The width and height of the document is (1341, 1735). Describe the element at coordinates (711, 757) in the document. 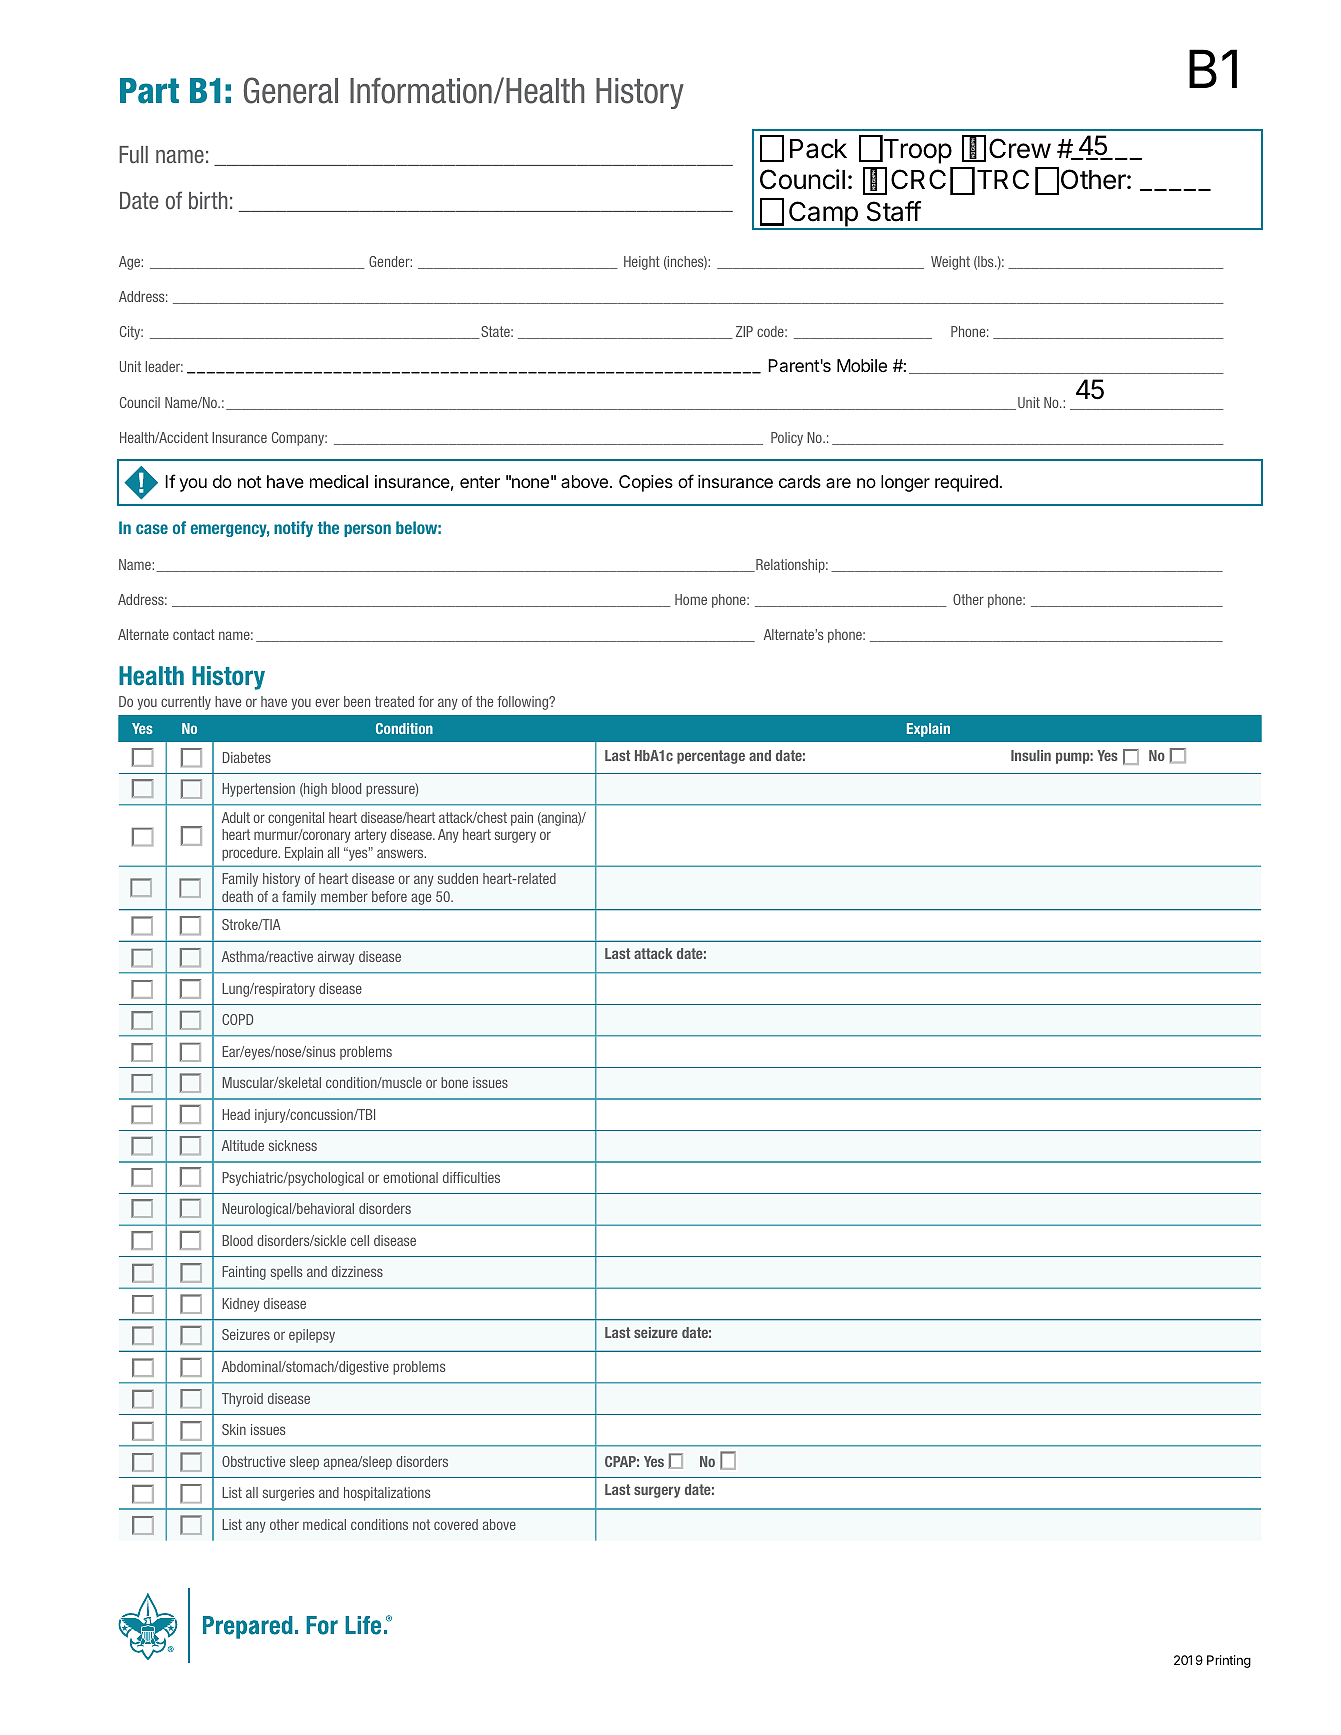

I see `percentage` at that location.
